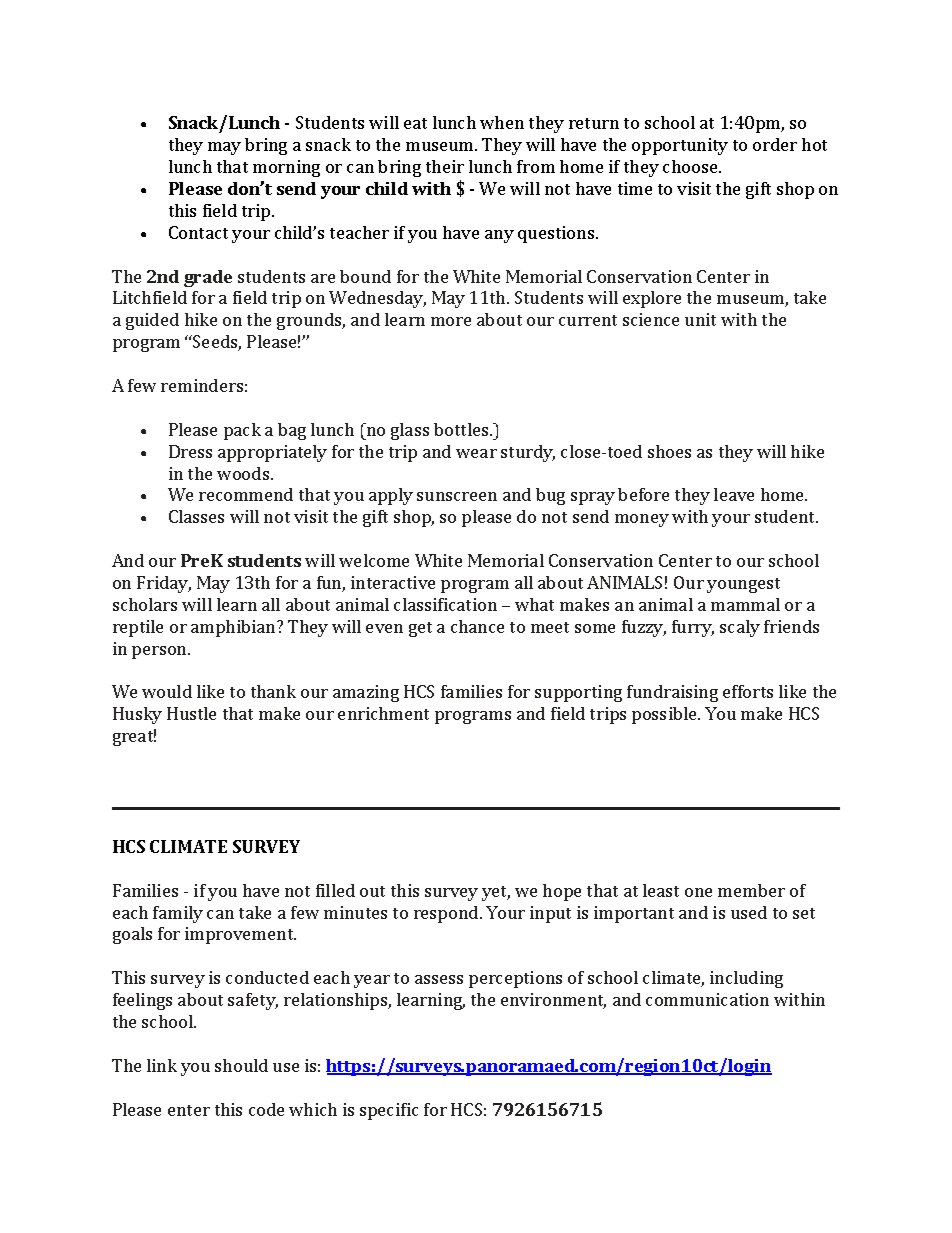 This screenshot has height=1233, width=952. What do you see at coordinates (775, 144) in the screenshot?
I see `order` at bounding box center [775, 144].
